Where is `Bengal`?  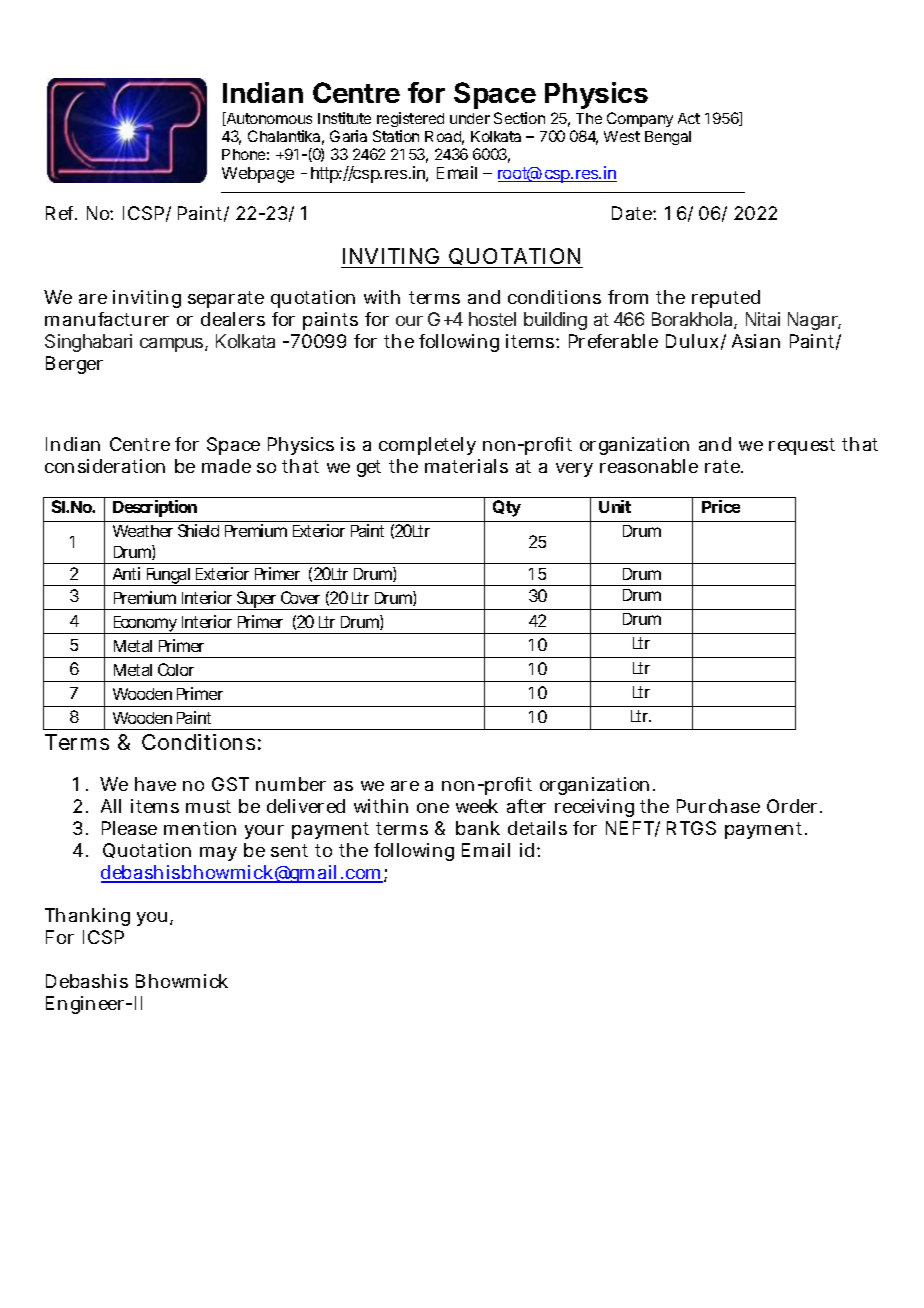
Bengal is located at coordinates (668, 138).
